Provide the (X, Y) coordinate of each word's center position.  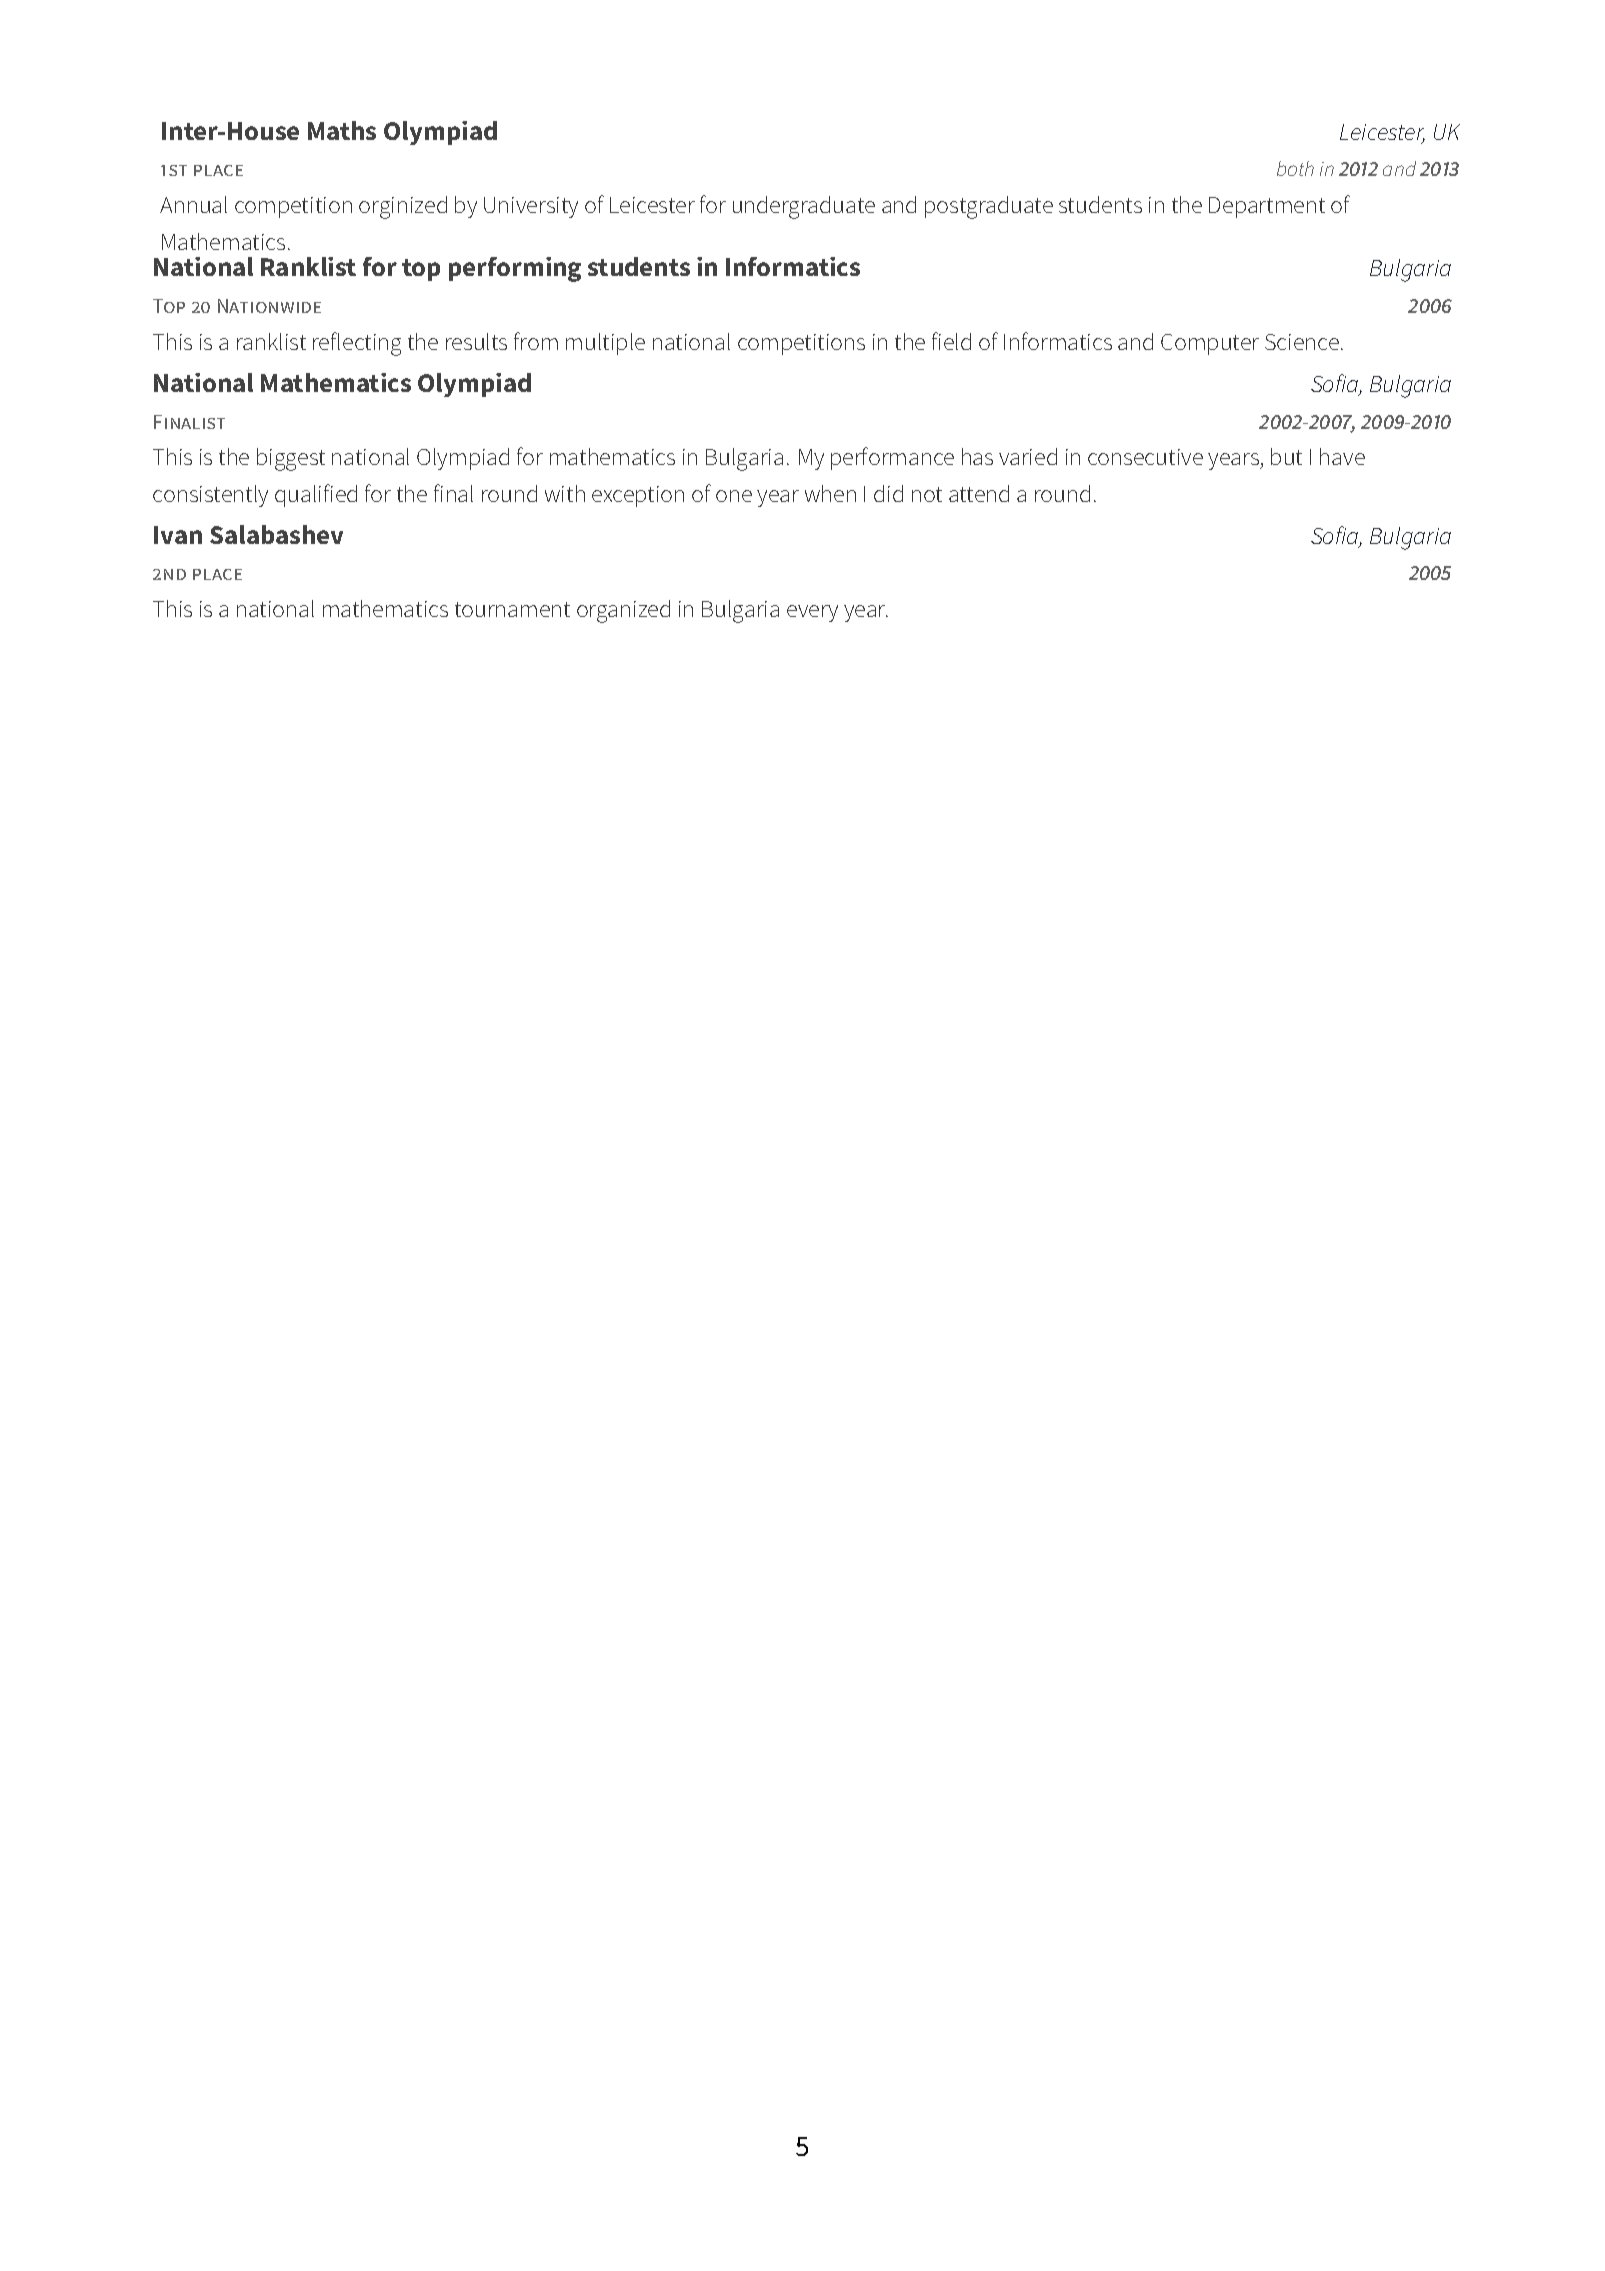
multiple (605, 344)
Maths (342, 130)
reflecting (357, 344)
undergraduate (804, 207)
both (1295, 168)
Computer (1210, 344)
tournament (512, 609)
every (812, 613)
